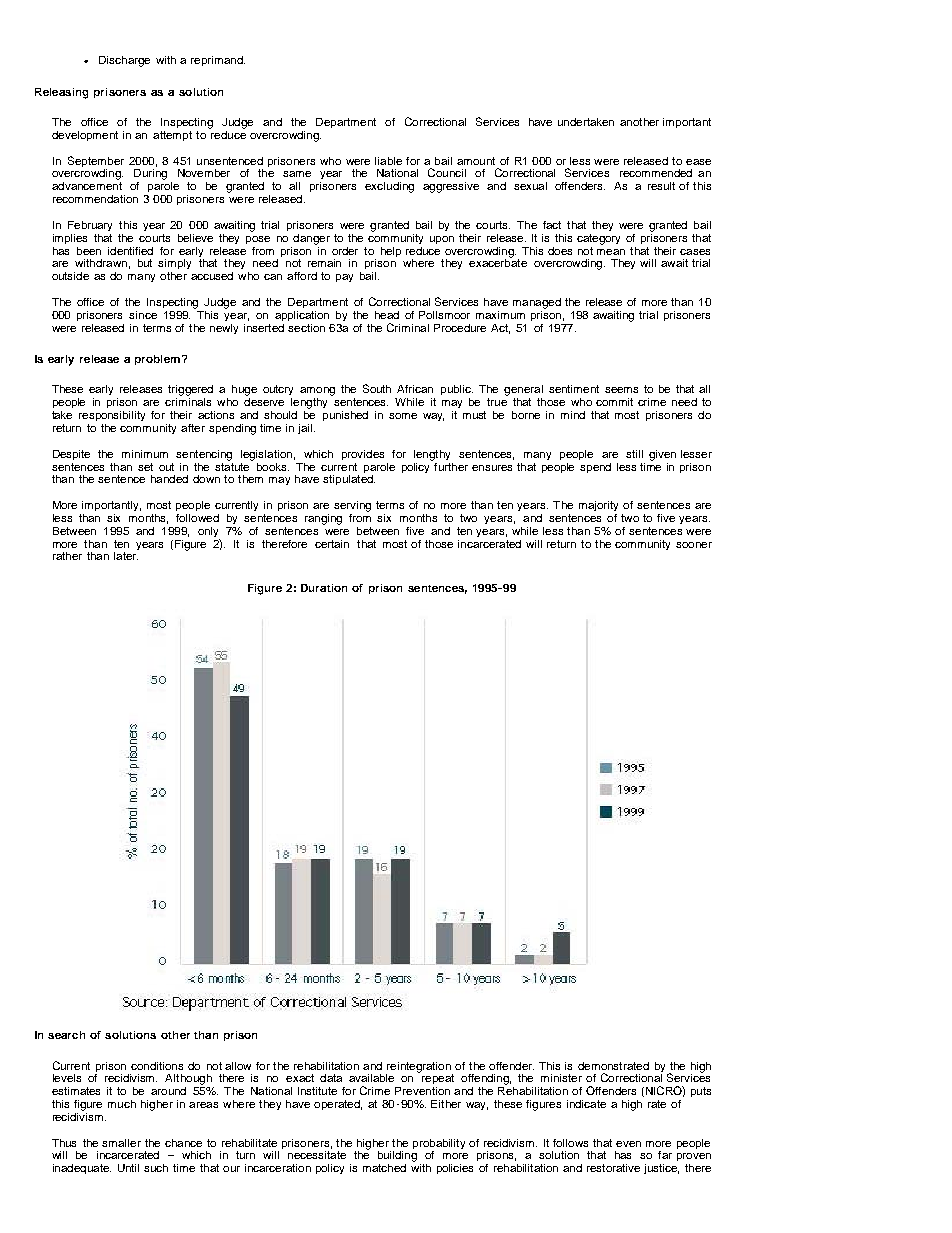 The image size is (952, 1233). I want to click on Discharge, so click(124, 61).
